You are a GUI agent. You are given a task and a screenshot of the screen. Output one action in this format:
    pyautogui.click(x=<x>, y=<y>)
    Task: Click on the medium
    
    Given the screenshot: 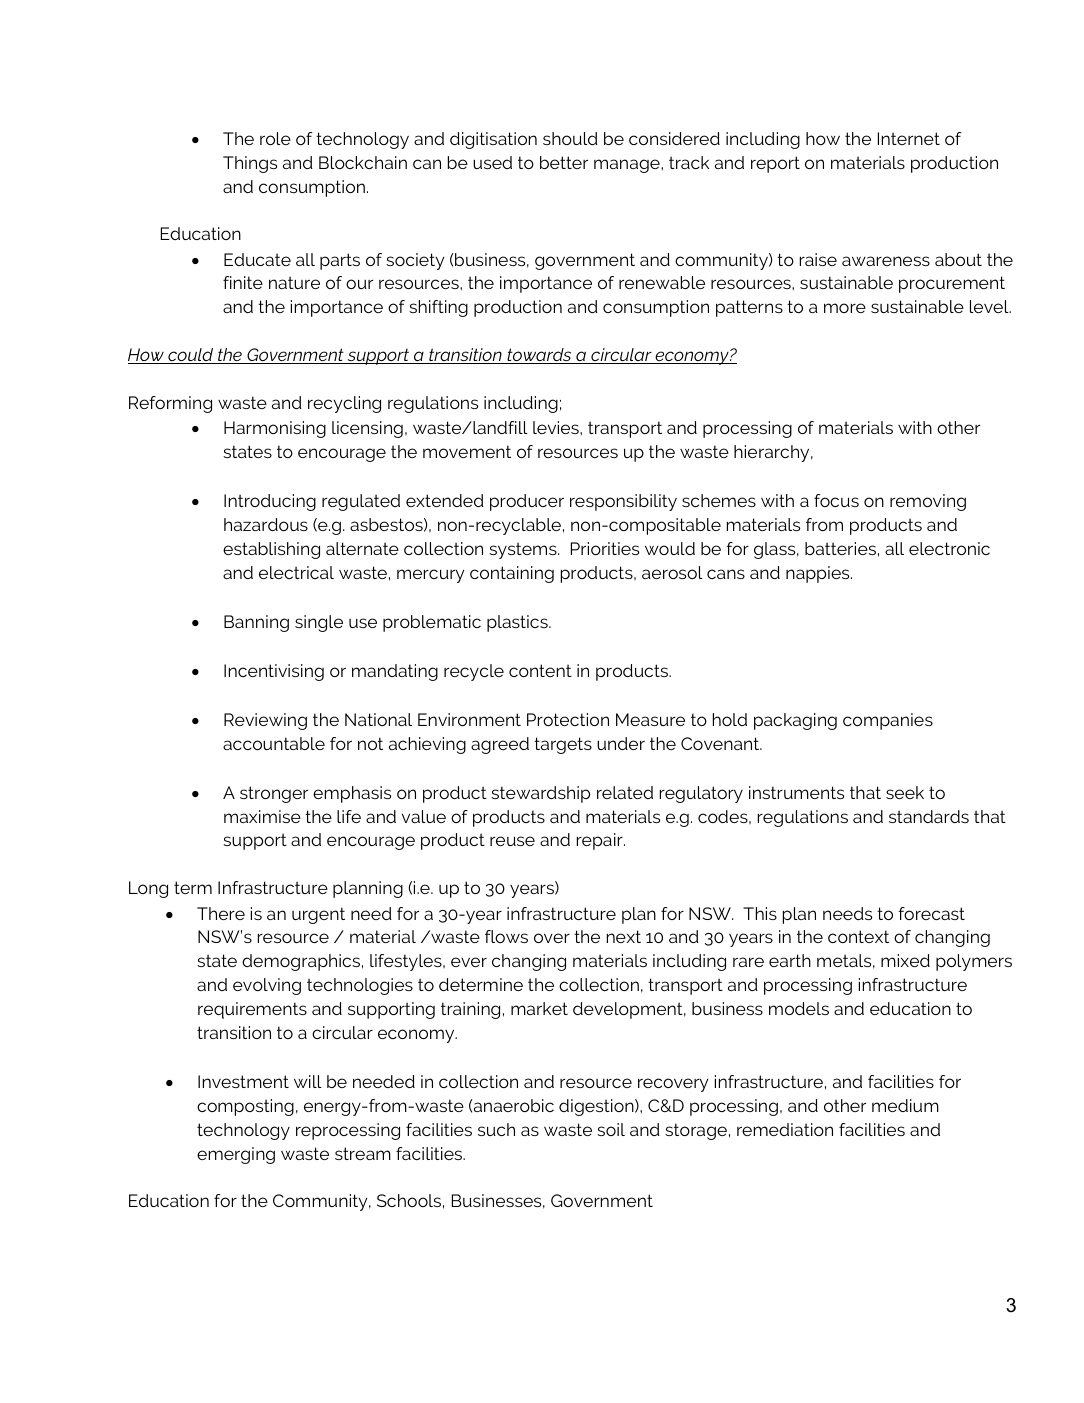 What is the action you would take?
    pyautogui.click(x=905, y=1105)
